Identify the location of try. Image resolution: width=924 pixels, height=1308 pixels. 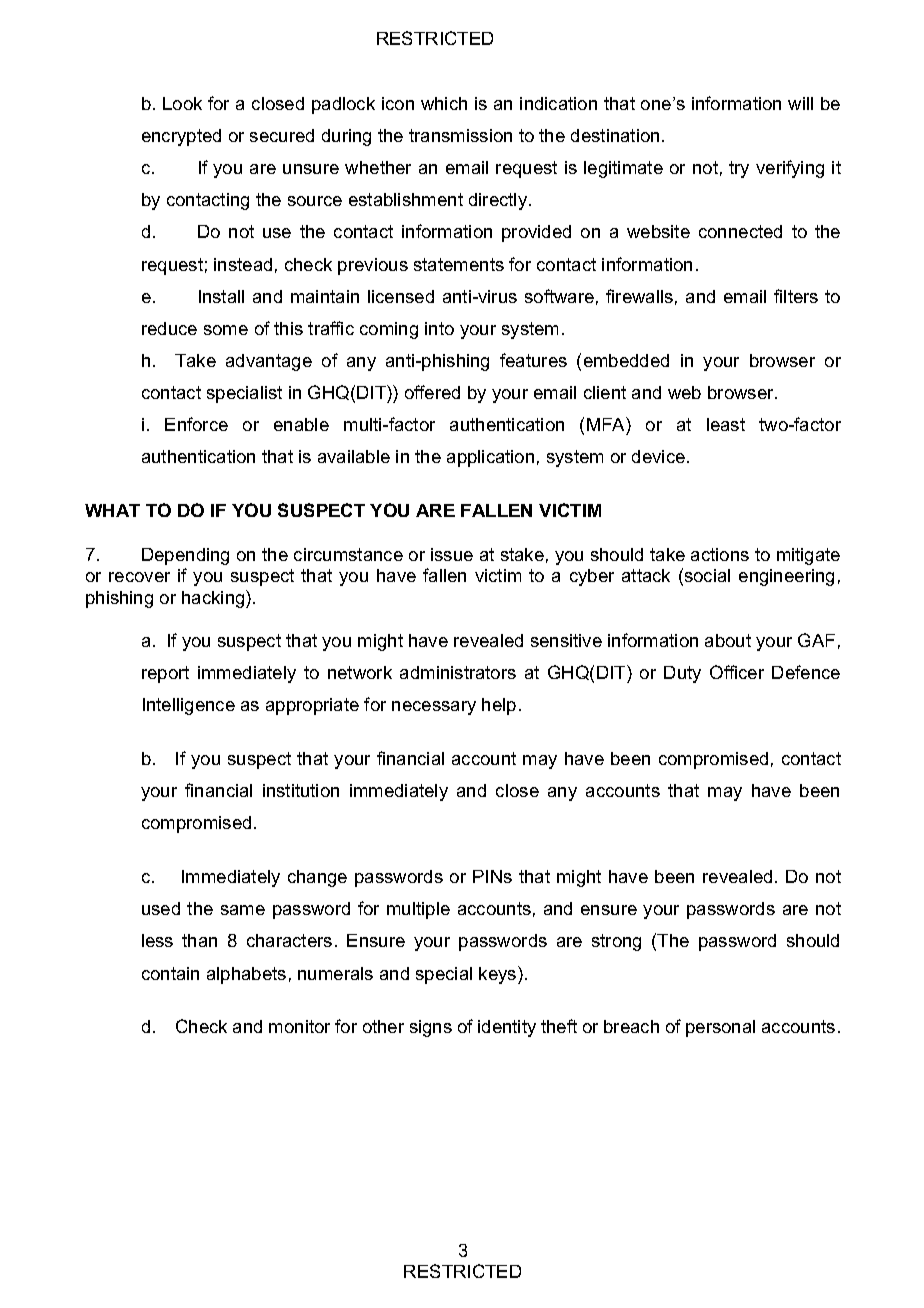
(739, 169).
